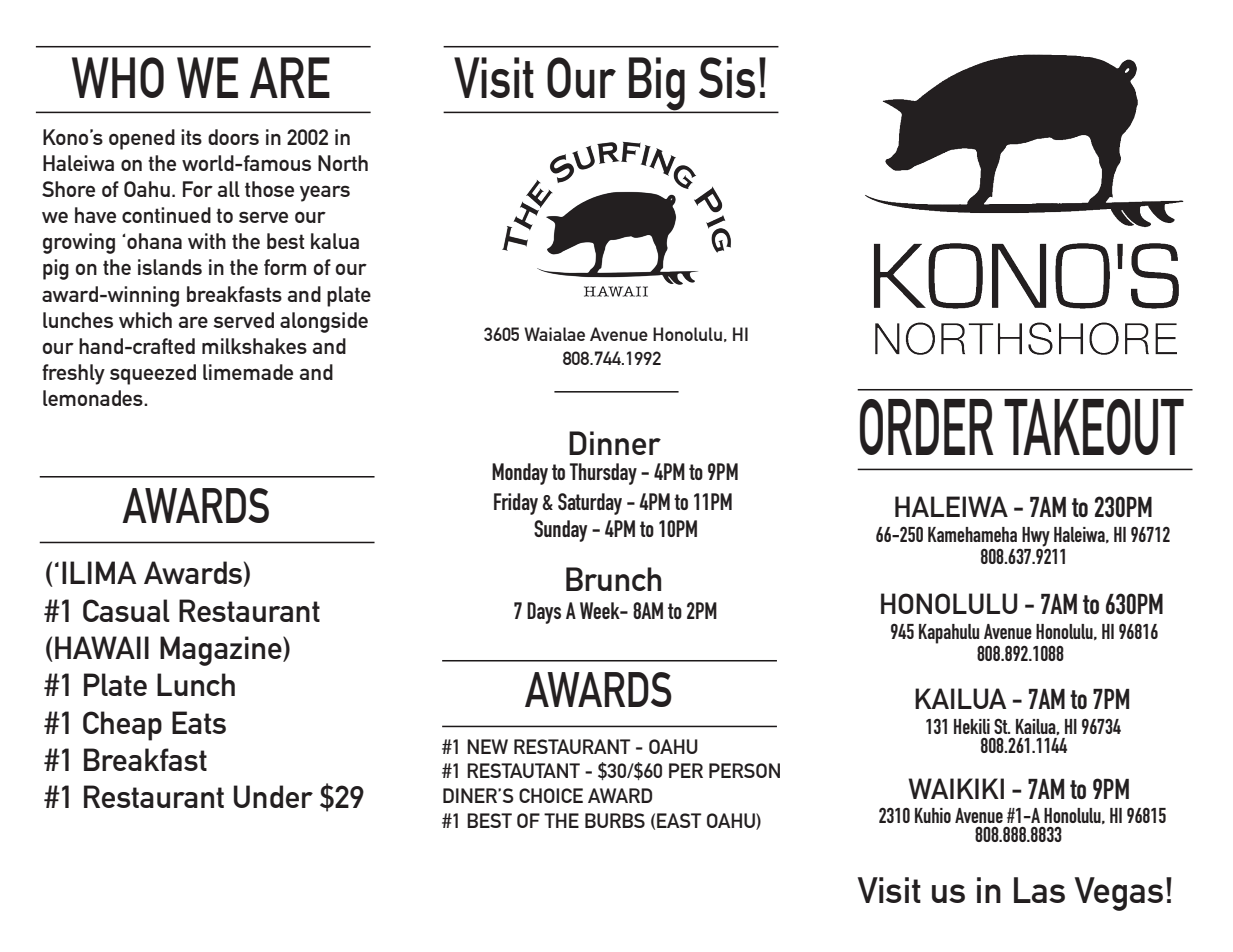  Describe the element at coordinates (727, 77) in the screenshot. I see `Sis` at that location.
